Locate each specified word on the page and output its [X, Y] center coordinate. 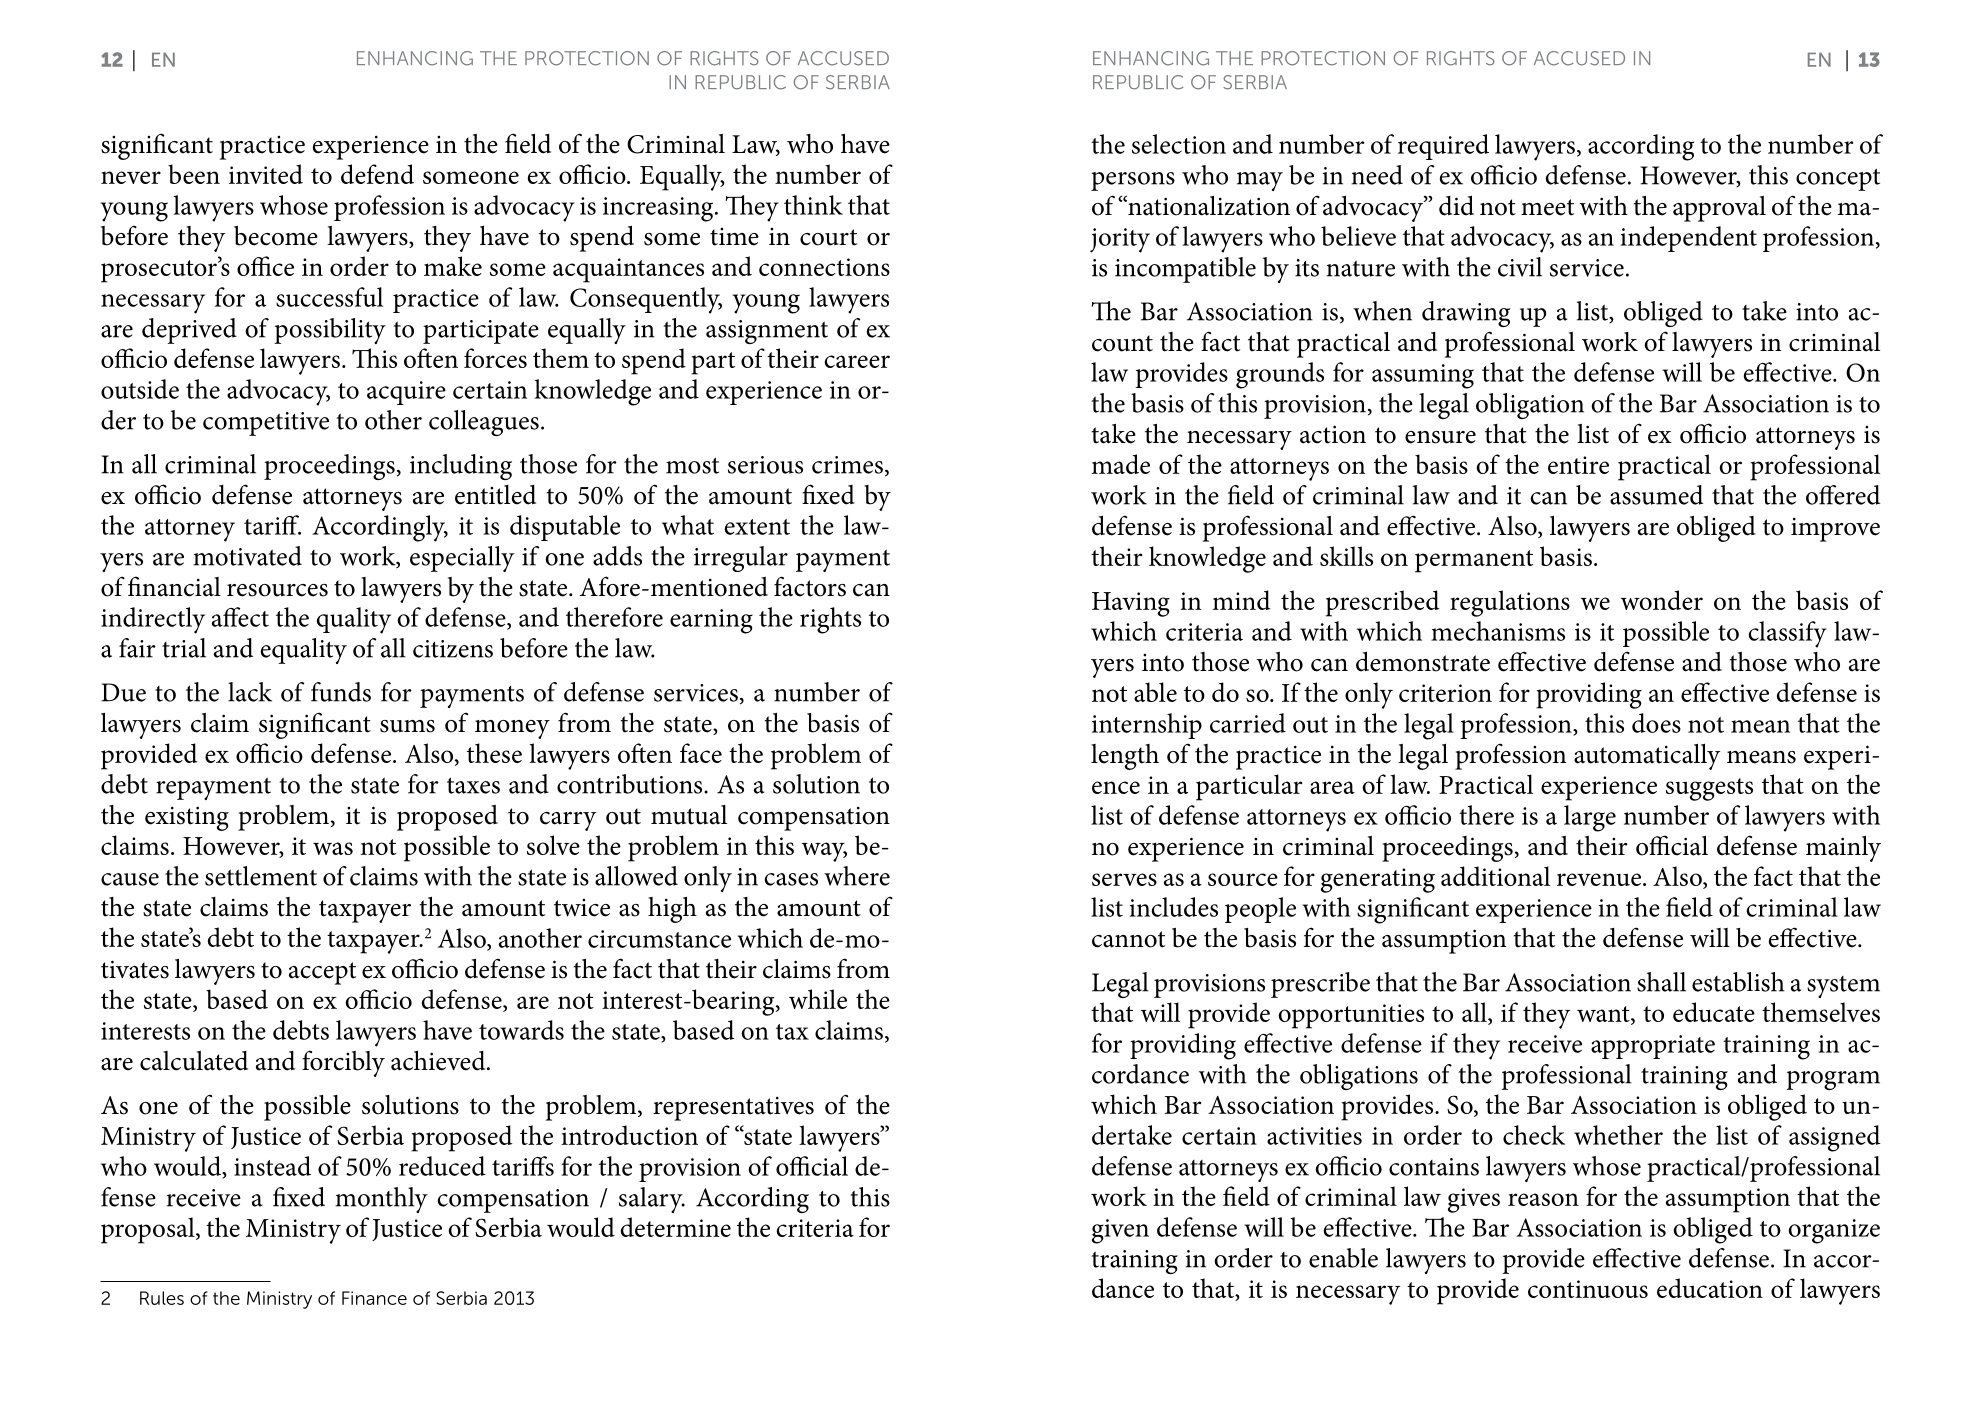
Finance [374, 1298]
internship [1147, 726]
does [1656, 723]
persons [1133, 181]
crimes [847, 465]
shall [1661, 982]
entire [1578, 465]
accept [322, 973]
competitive [266, 424]
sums [407, 726]
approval [1719, 209]
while [818, 999]
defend [377, 174]
